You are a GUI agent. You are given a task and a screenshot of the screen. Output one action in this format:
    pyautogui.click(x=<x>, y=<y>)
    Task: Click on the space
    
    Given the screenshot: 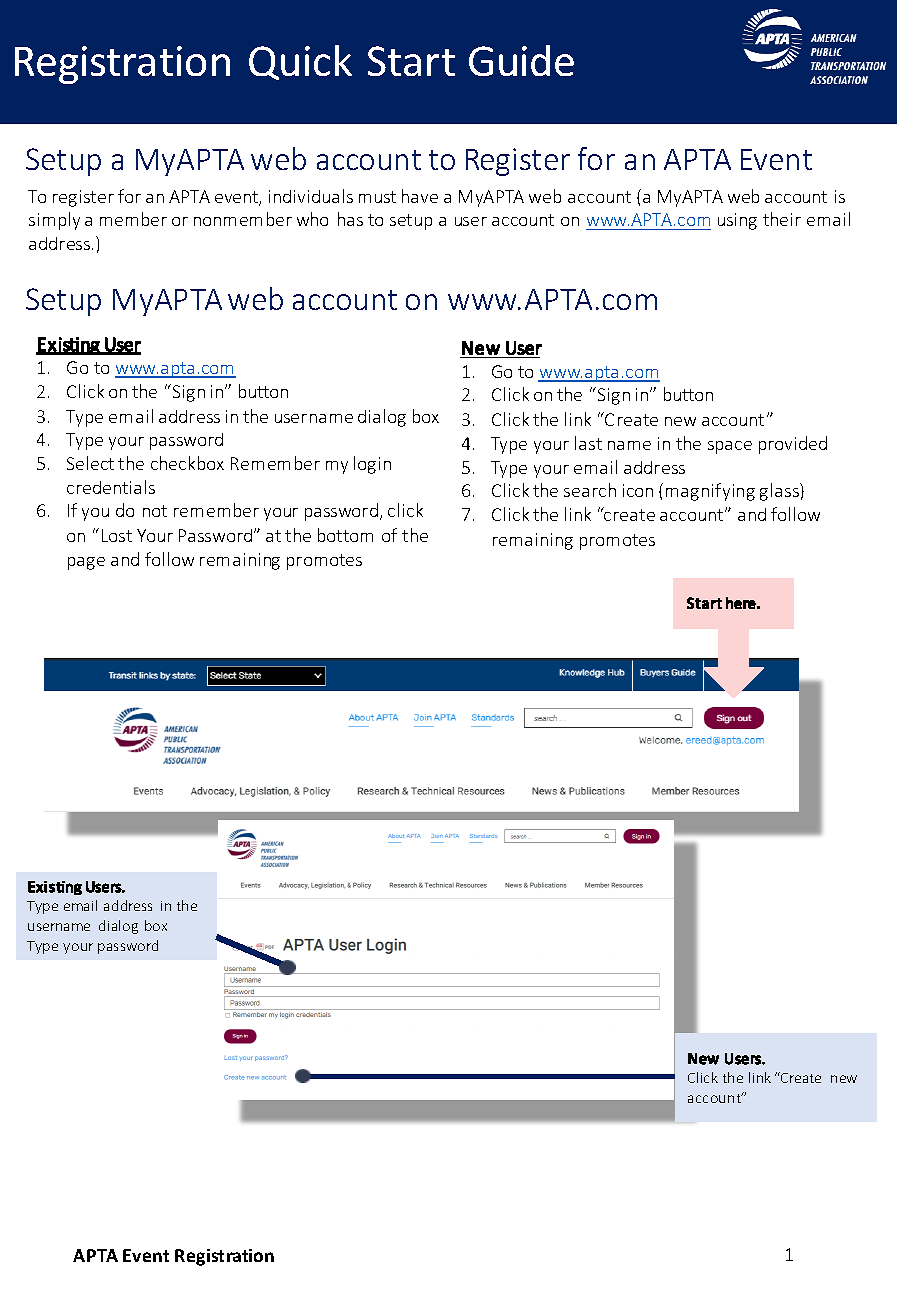 What is the action you would take?
    pyautogui.click(x=730, y=447)
